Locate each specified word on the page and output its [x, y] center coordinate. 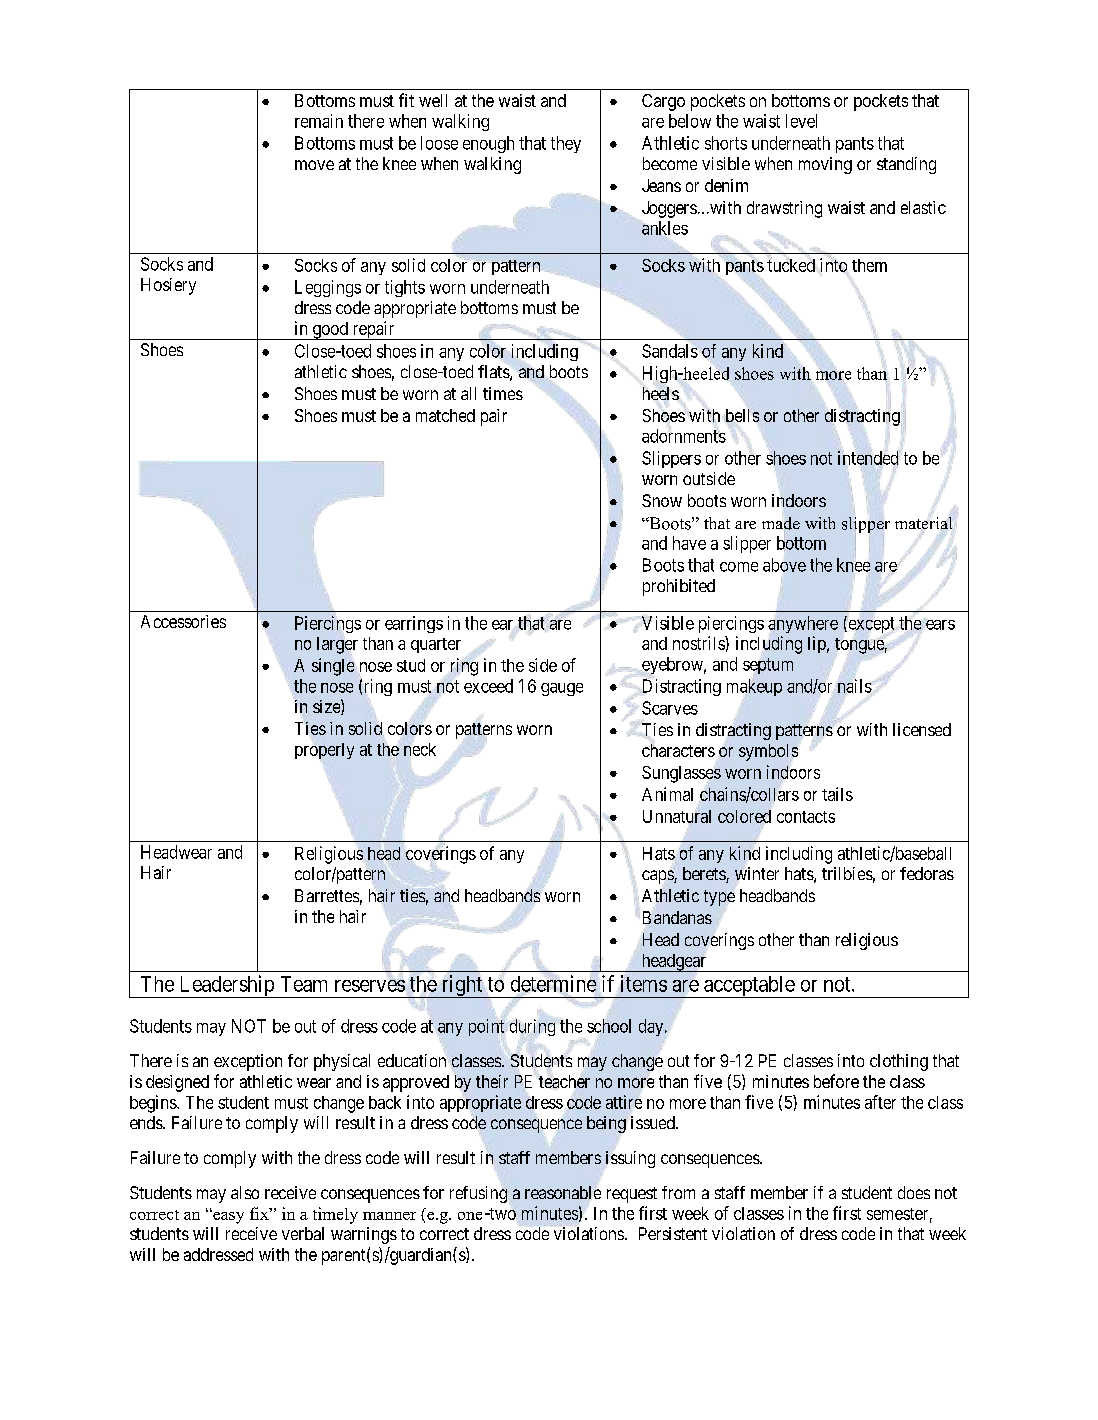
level [801, 121]
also [245, 1192]
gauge [562, 689]
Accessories [183, 621]
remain [319, 121]
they [566, 144]
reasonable [563, 1192]
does [914, 1192]
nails [855, 686]
